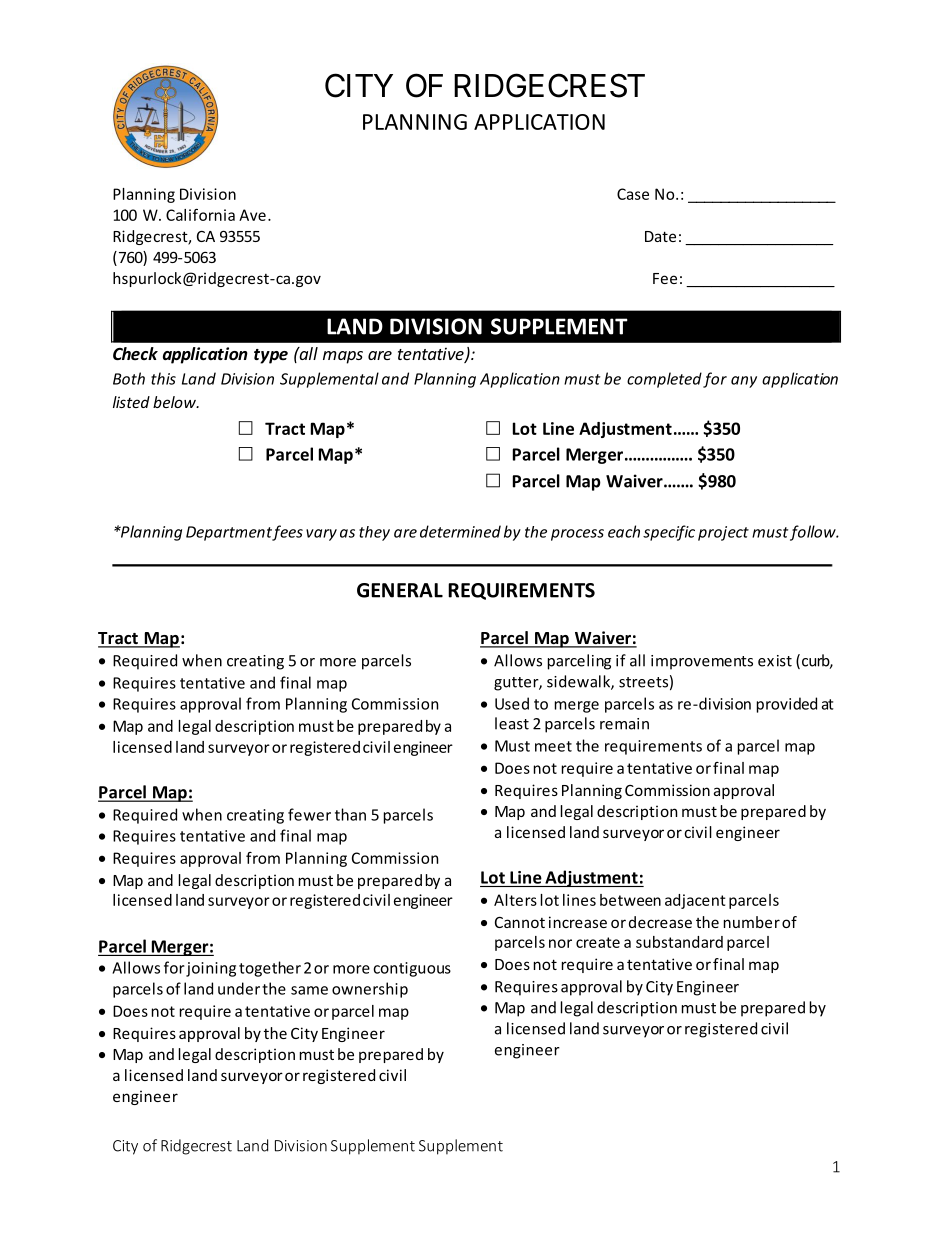 This screenshot has width=952, height=1233. What do you see at coordinates (679, 942) in the screenshot?
I see `substandard` at bounding box center [679, 942].
